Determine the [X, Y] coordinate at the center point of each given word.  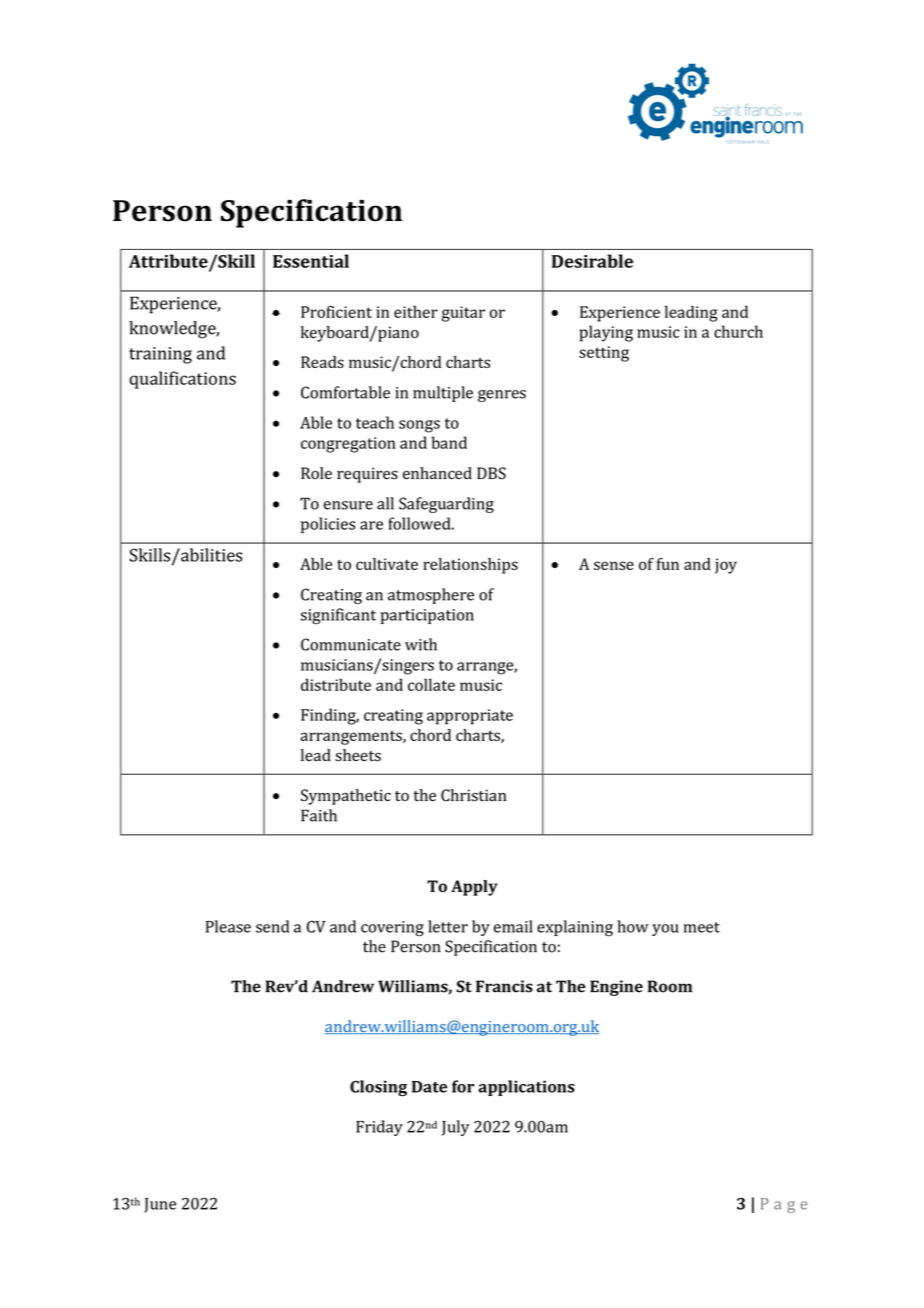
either [416, 311]
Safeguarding [446, 505]
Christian [473, 795]
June [160, 1205]
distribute [336, 684]
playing [606, 333]
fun [668, 564]
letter [448, 926]
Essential [311, 261]
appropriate [470, 717]
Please [228, 926]
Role [316, 473]
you [665, 930]
